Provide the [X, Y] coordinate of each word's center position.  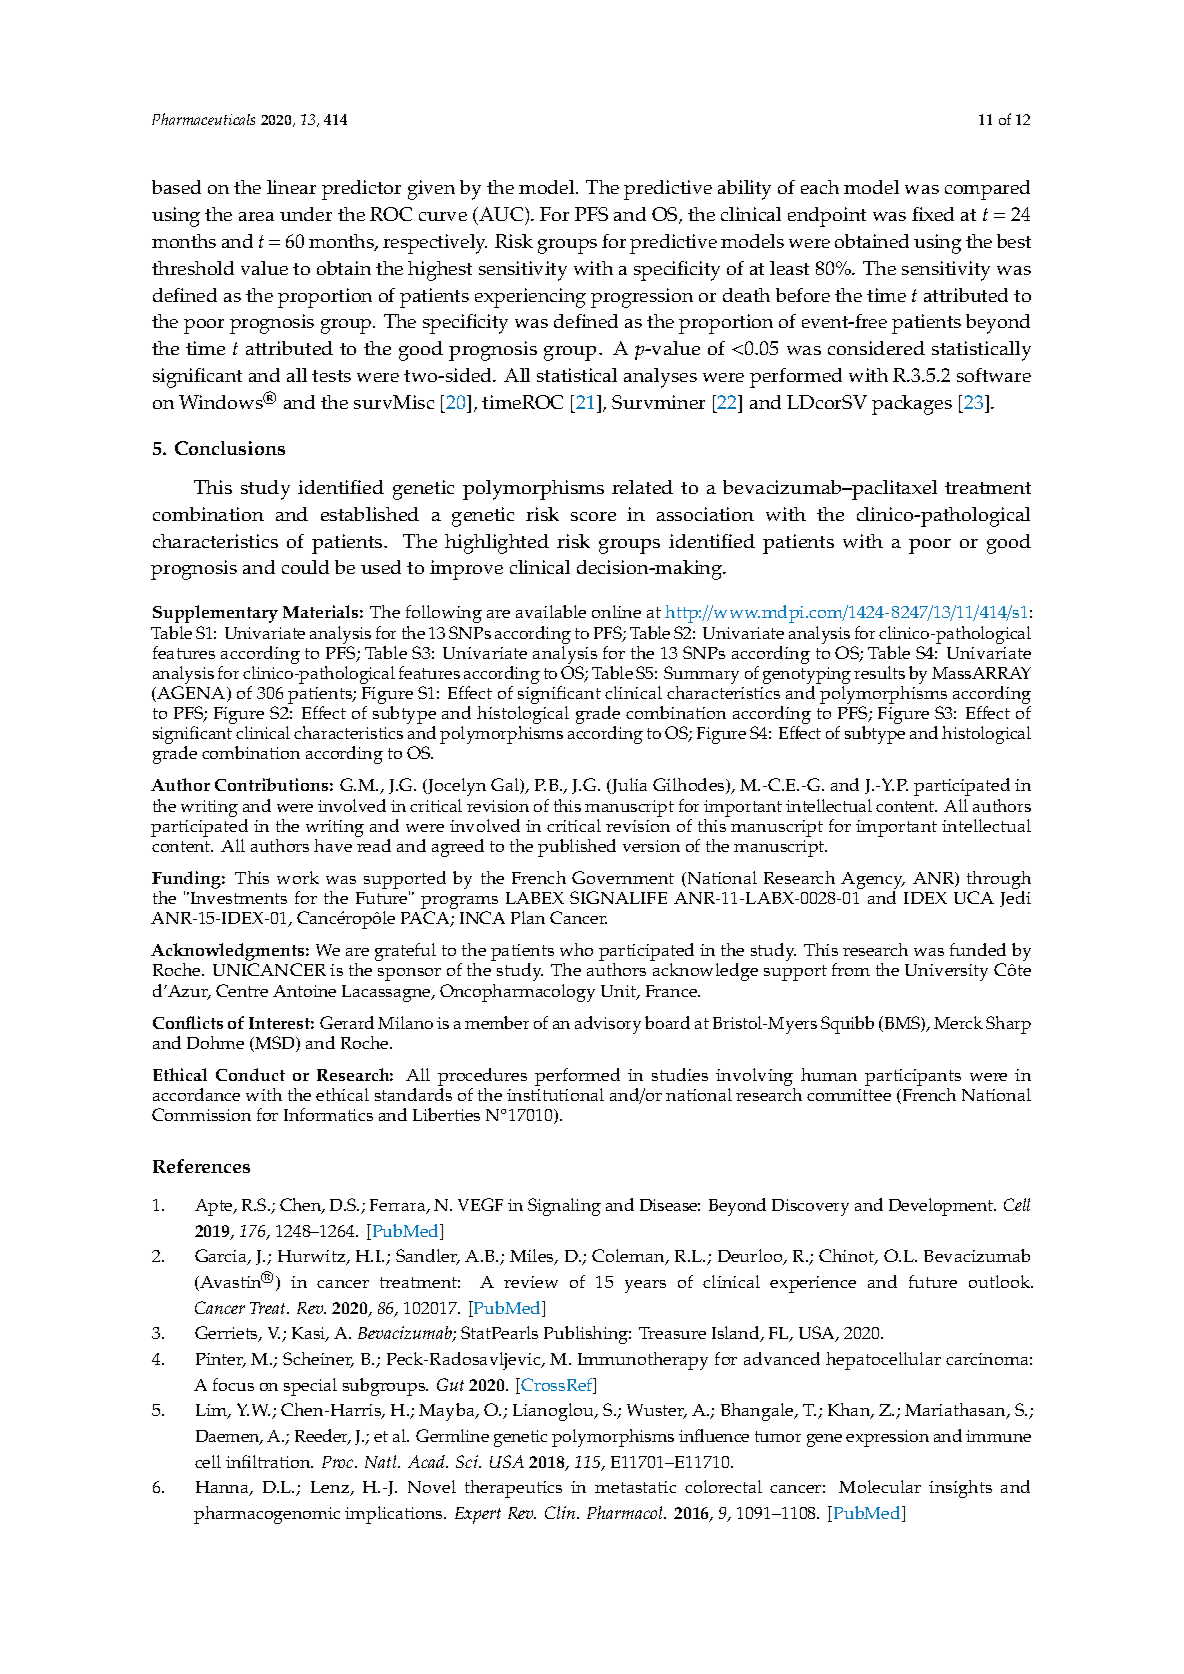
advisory [608, 1025]
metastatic [635, 1487]
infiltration [269, 1461]
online [616, 611]
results [879, 672]
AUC [501, 214]
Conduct [250, 1074]
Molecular [880, 1486]
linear [291, 187]
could [305, 567]
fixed [933, 214]
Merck [958, 1022]
